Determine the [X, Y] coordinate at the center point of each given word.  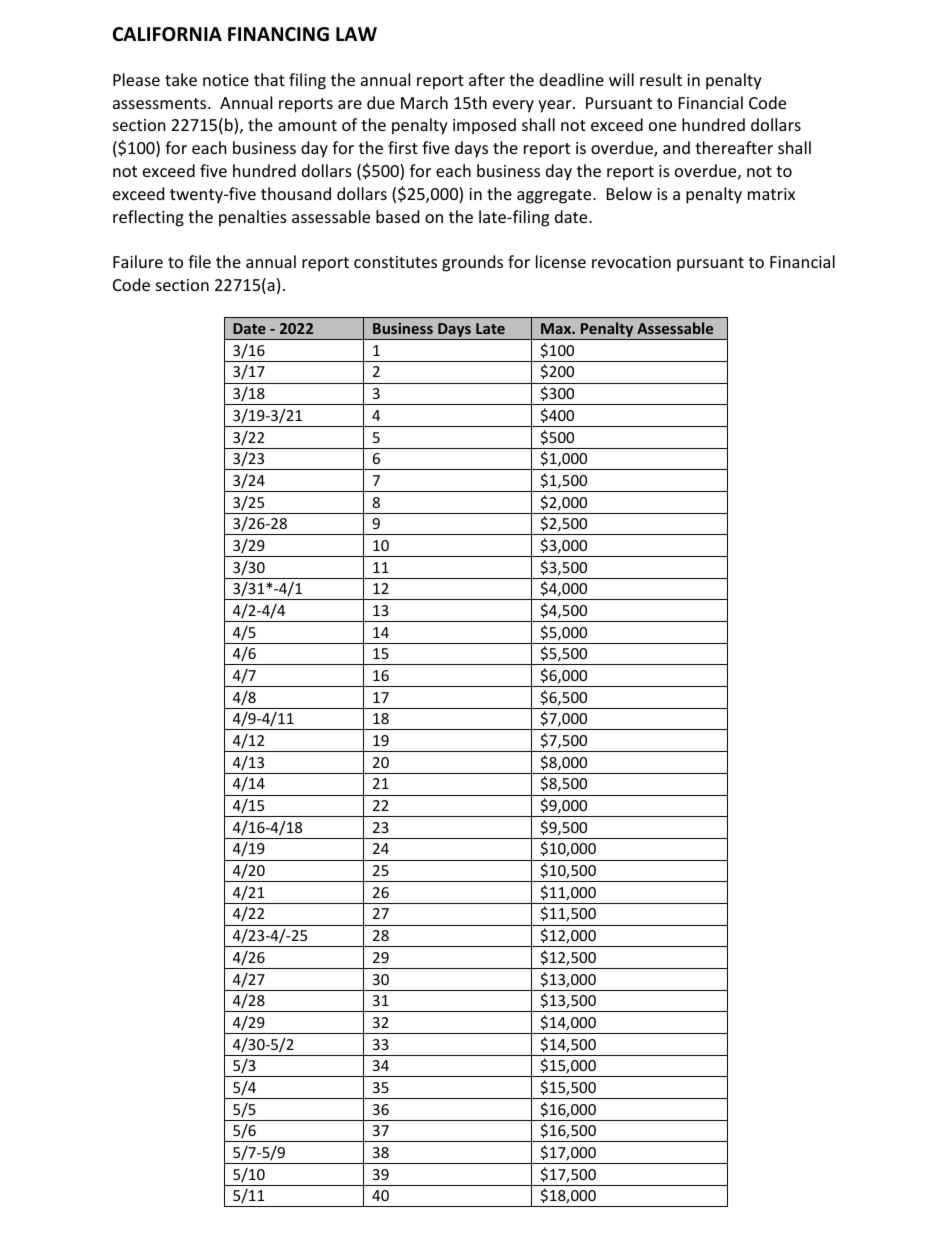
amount [307, 125]
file [199, 261]
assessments [161, 103]
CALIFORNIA [167, 34]
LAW [356, 34]
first [403, 147]
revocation [631, 262]
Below [629, 193]
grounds [472, 263]
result [661, 79]
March [424, 102]
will [621, 79]
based [397, 216]
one [662, 126]
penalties [253, 218]
